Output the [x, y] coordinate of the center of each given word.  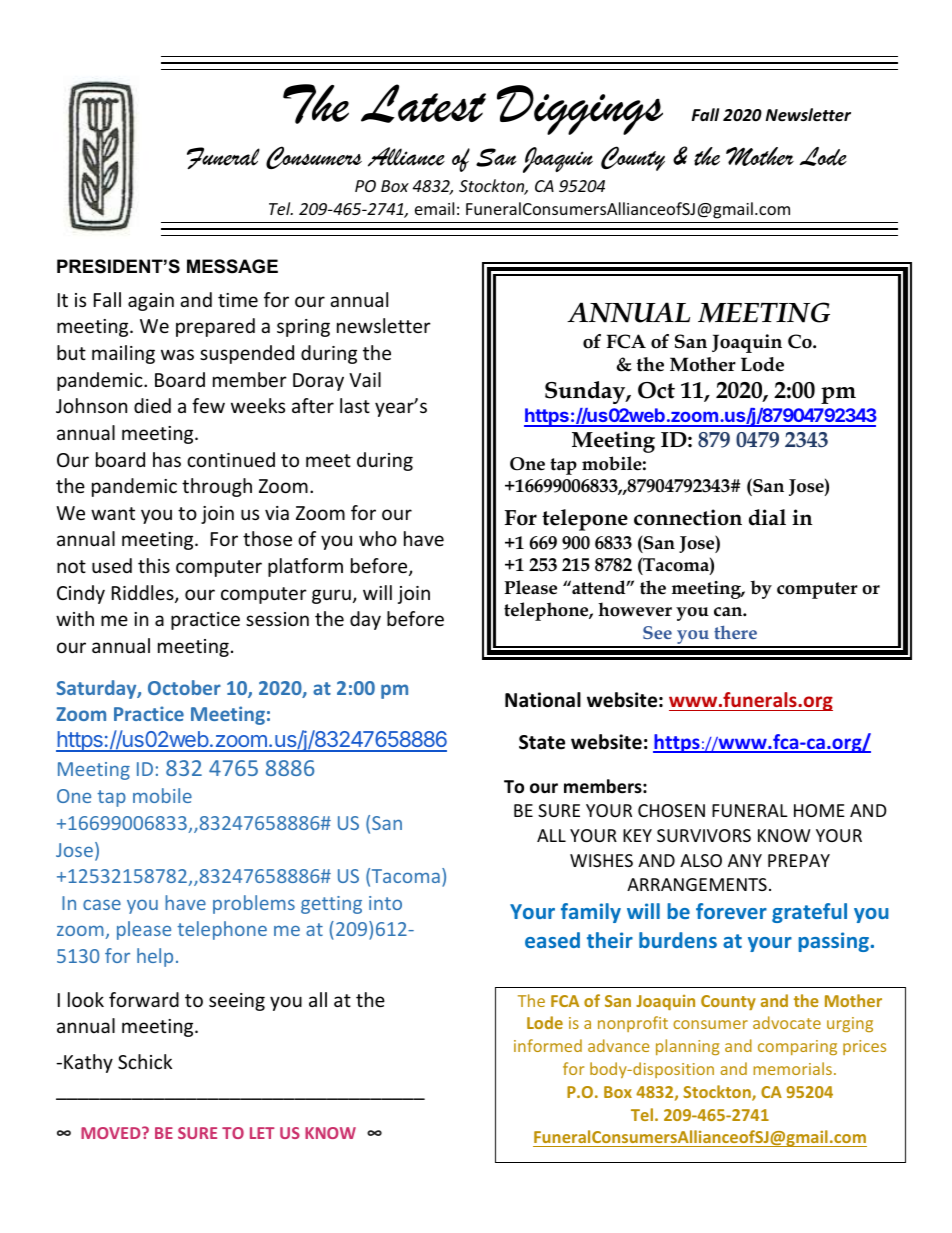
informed [548, 1045]
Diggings [580, 110]
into [385, 903]
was [177, 354]
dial [767, 517]
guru [331, 596]
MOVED [112, 1133]
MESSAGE [232, 266]
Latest [423, 103]
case [102, 905]
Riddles [144, 594]
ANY [745, 860]
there [735, 632]
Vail [365, 379]
